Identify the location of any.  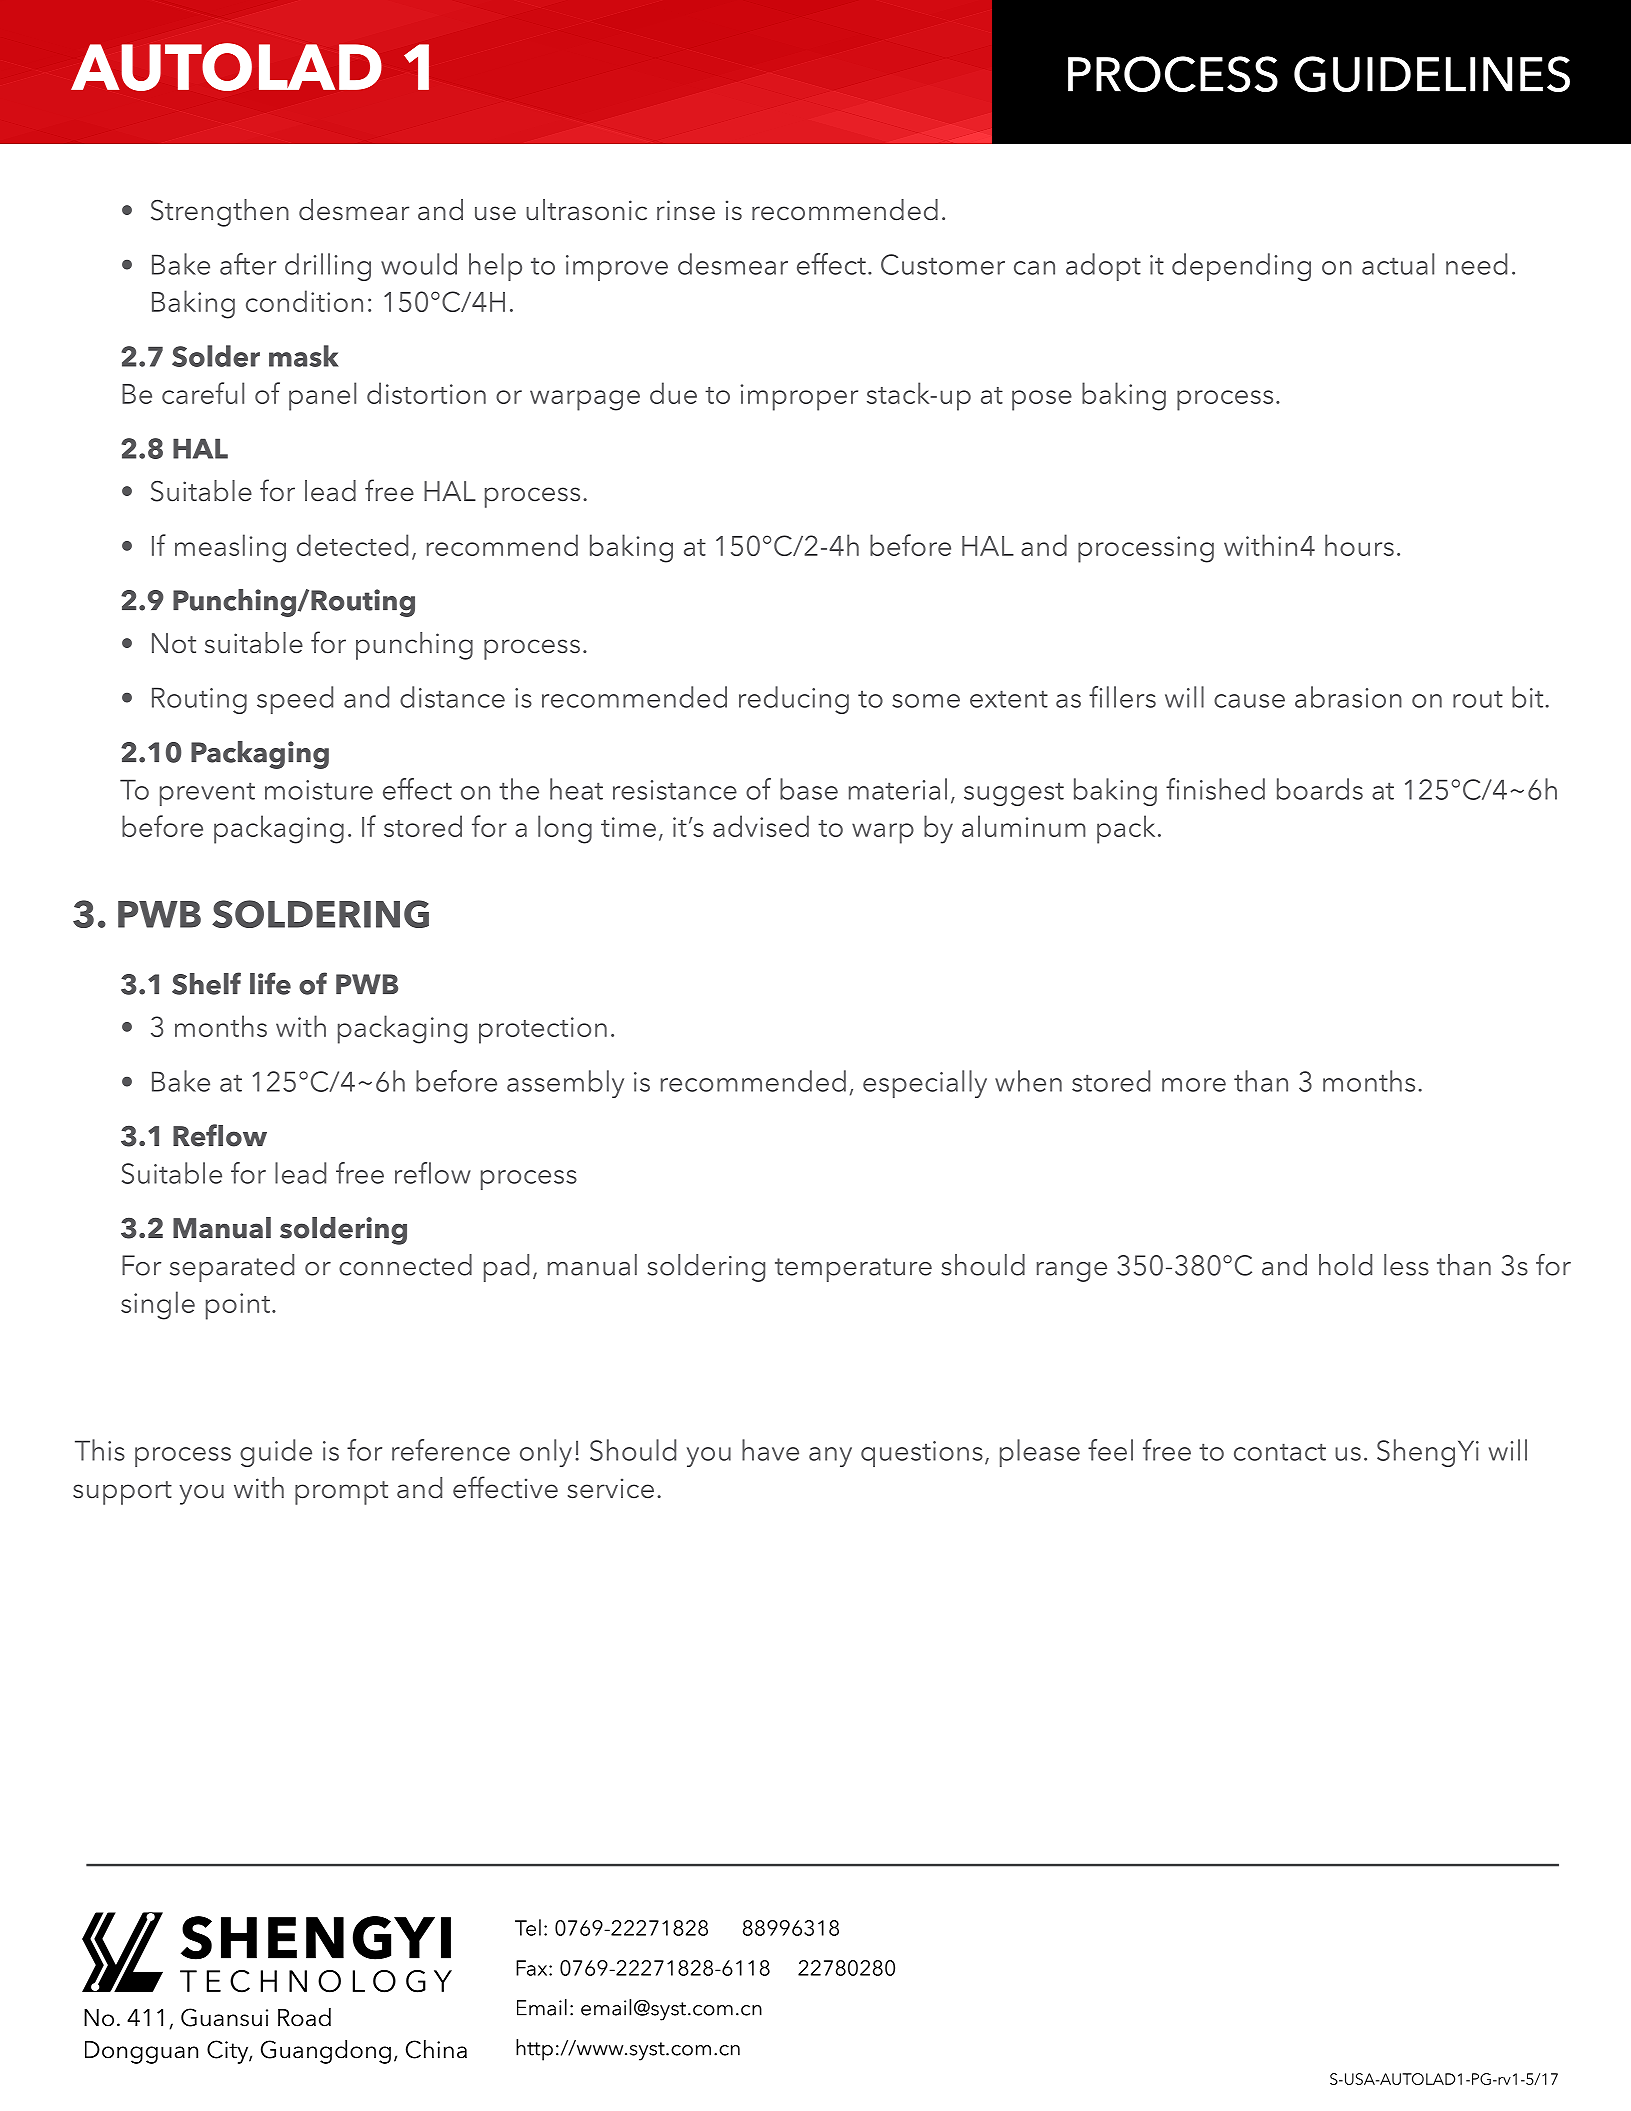
(830, 1457).
